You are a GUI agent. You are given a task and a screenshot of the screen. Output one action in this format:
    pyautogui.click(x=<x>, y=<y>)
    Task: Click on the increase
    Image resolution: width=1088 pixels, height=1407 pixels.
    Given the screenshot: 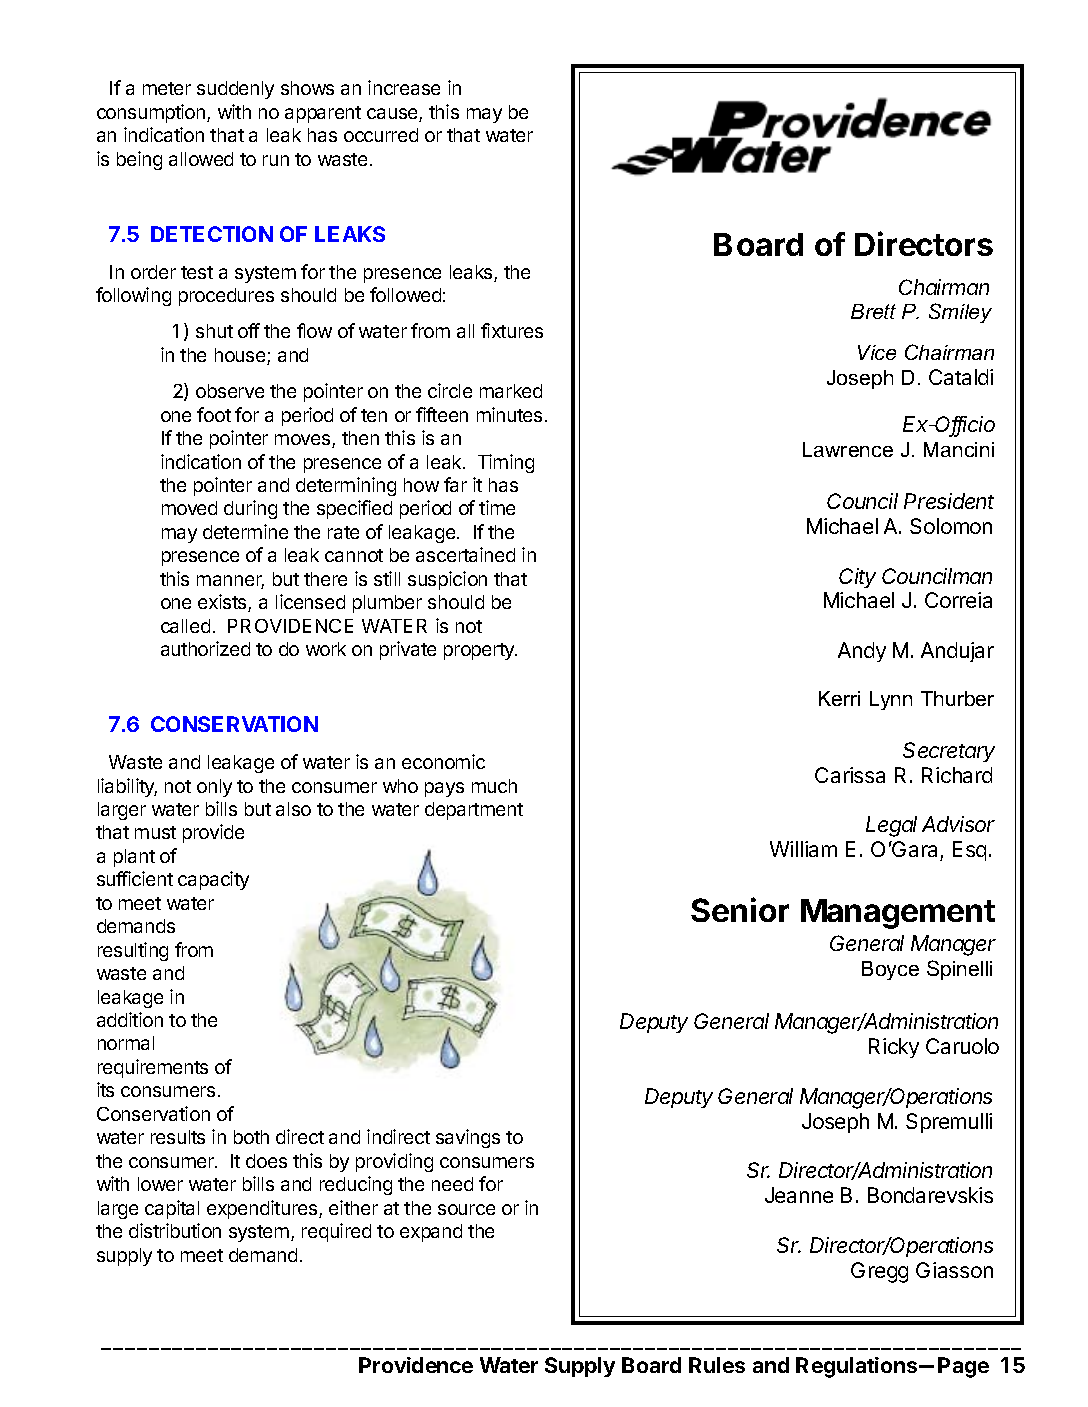 What is the action you would take?
    pyautogui.click(x=404, y=87)
